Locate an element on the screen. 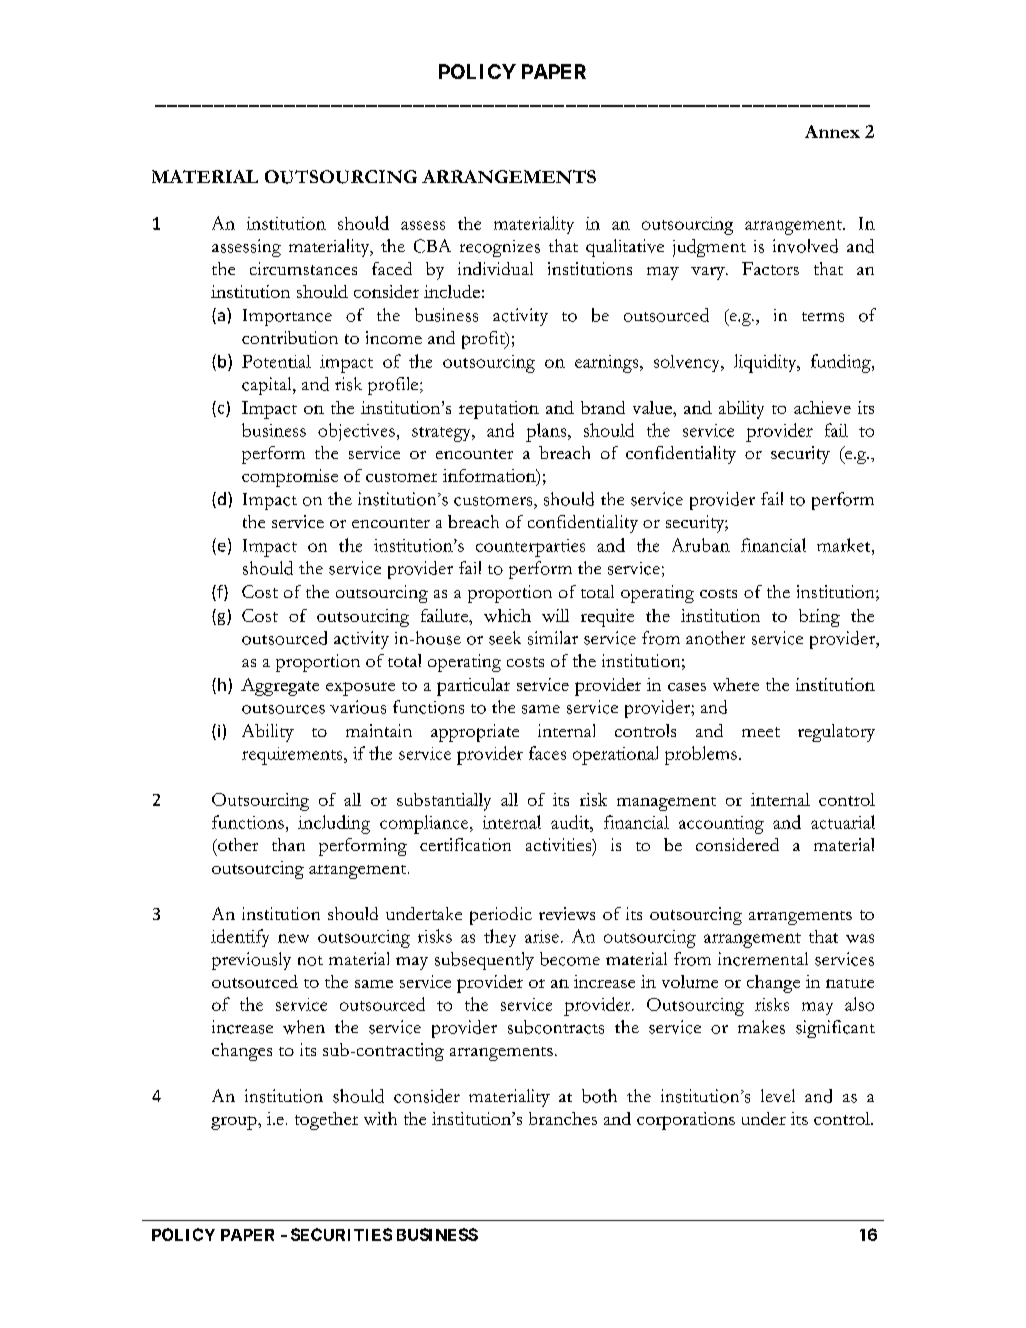  circumstances is located at coordinates (303, 268).
